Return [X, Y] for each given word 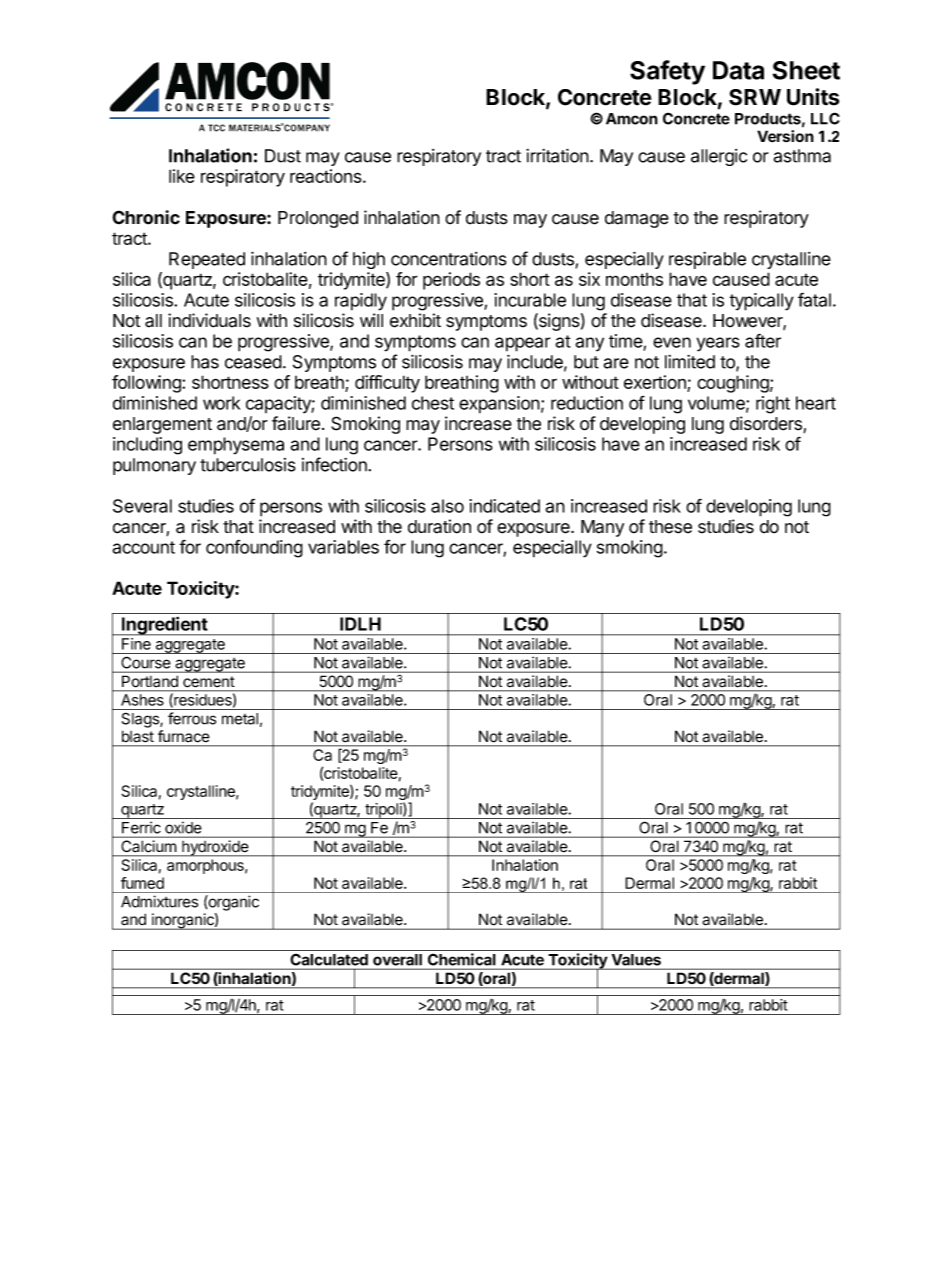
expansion [499, 405]
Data [738, 70]
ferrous [192, 718]
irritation [557, 155]
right [773, 405]
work [221, 403]
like [182, 176]
